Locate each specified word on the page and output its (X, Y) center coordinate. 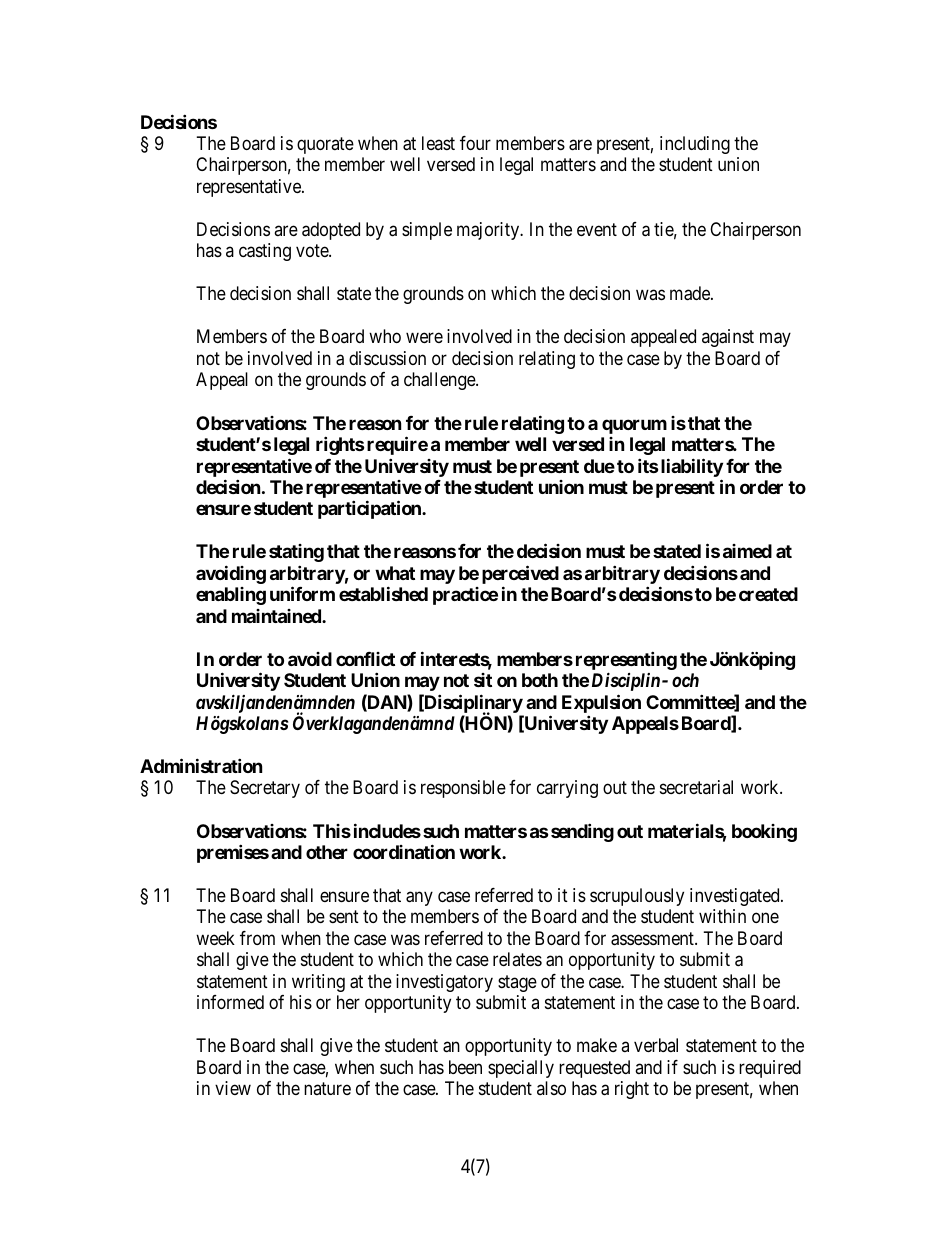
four (475, 143)
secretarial (696, 787)
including (695, 145)
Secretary (265, 789)
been (465, 1067)
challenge (440, 381)
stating (296, 553)
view (233, 1088)
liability (690, 467)
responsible (463, 789)
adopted (331, 231)
